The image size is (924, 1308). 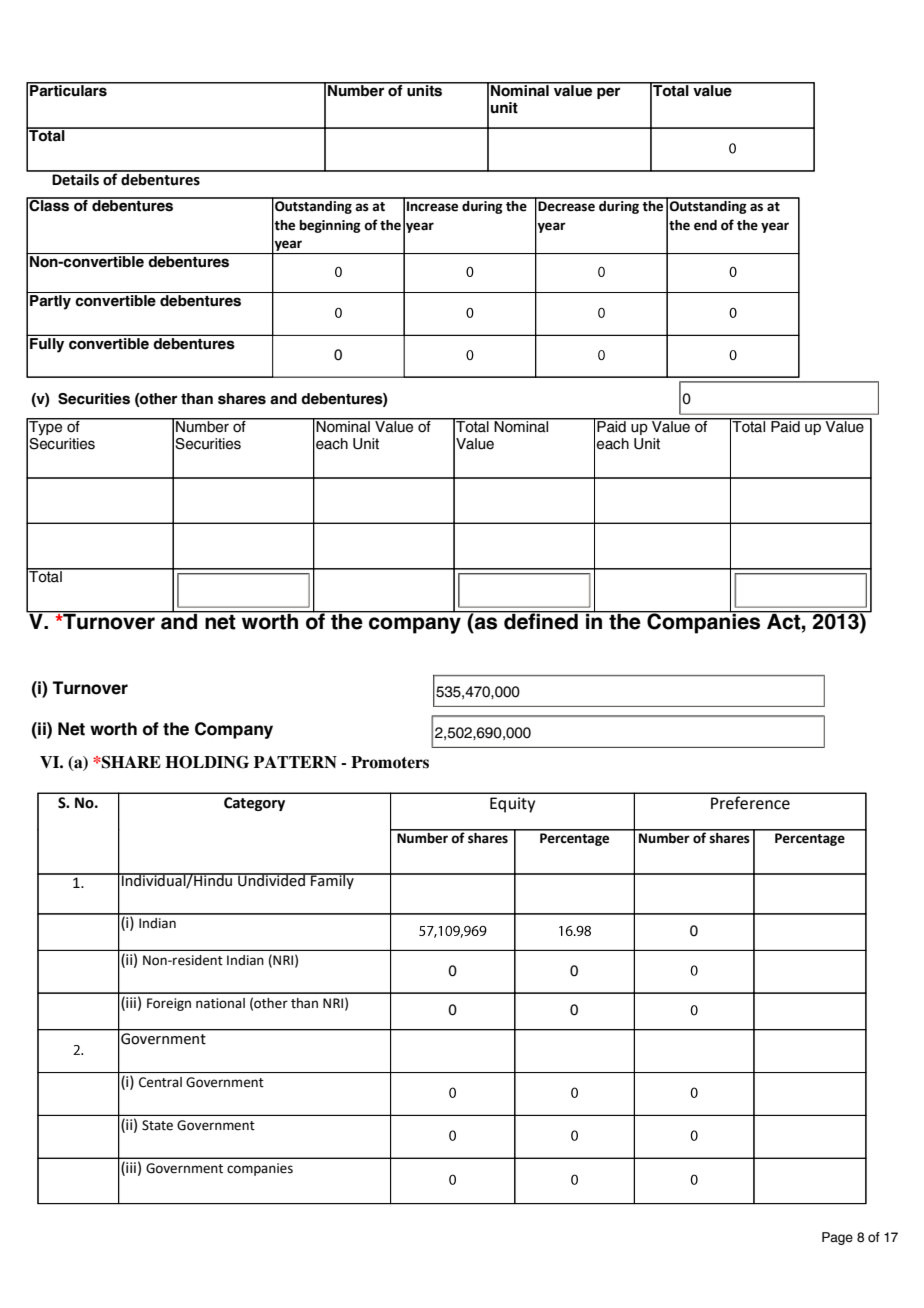 What do you see at coordinates (512, 805) in the page?
I see `Equity` at bounding box center [512, 805].
